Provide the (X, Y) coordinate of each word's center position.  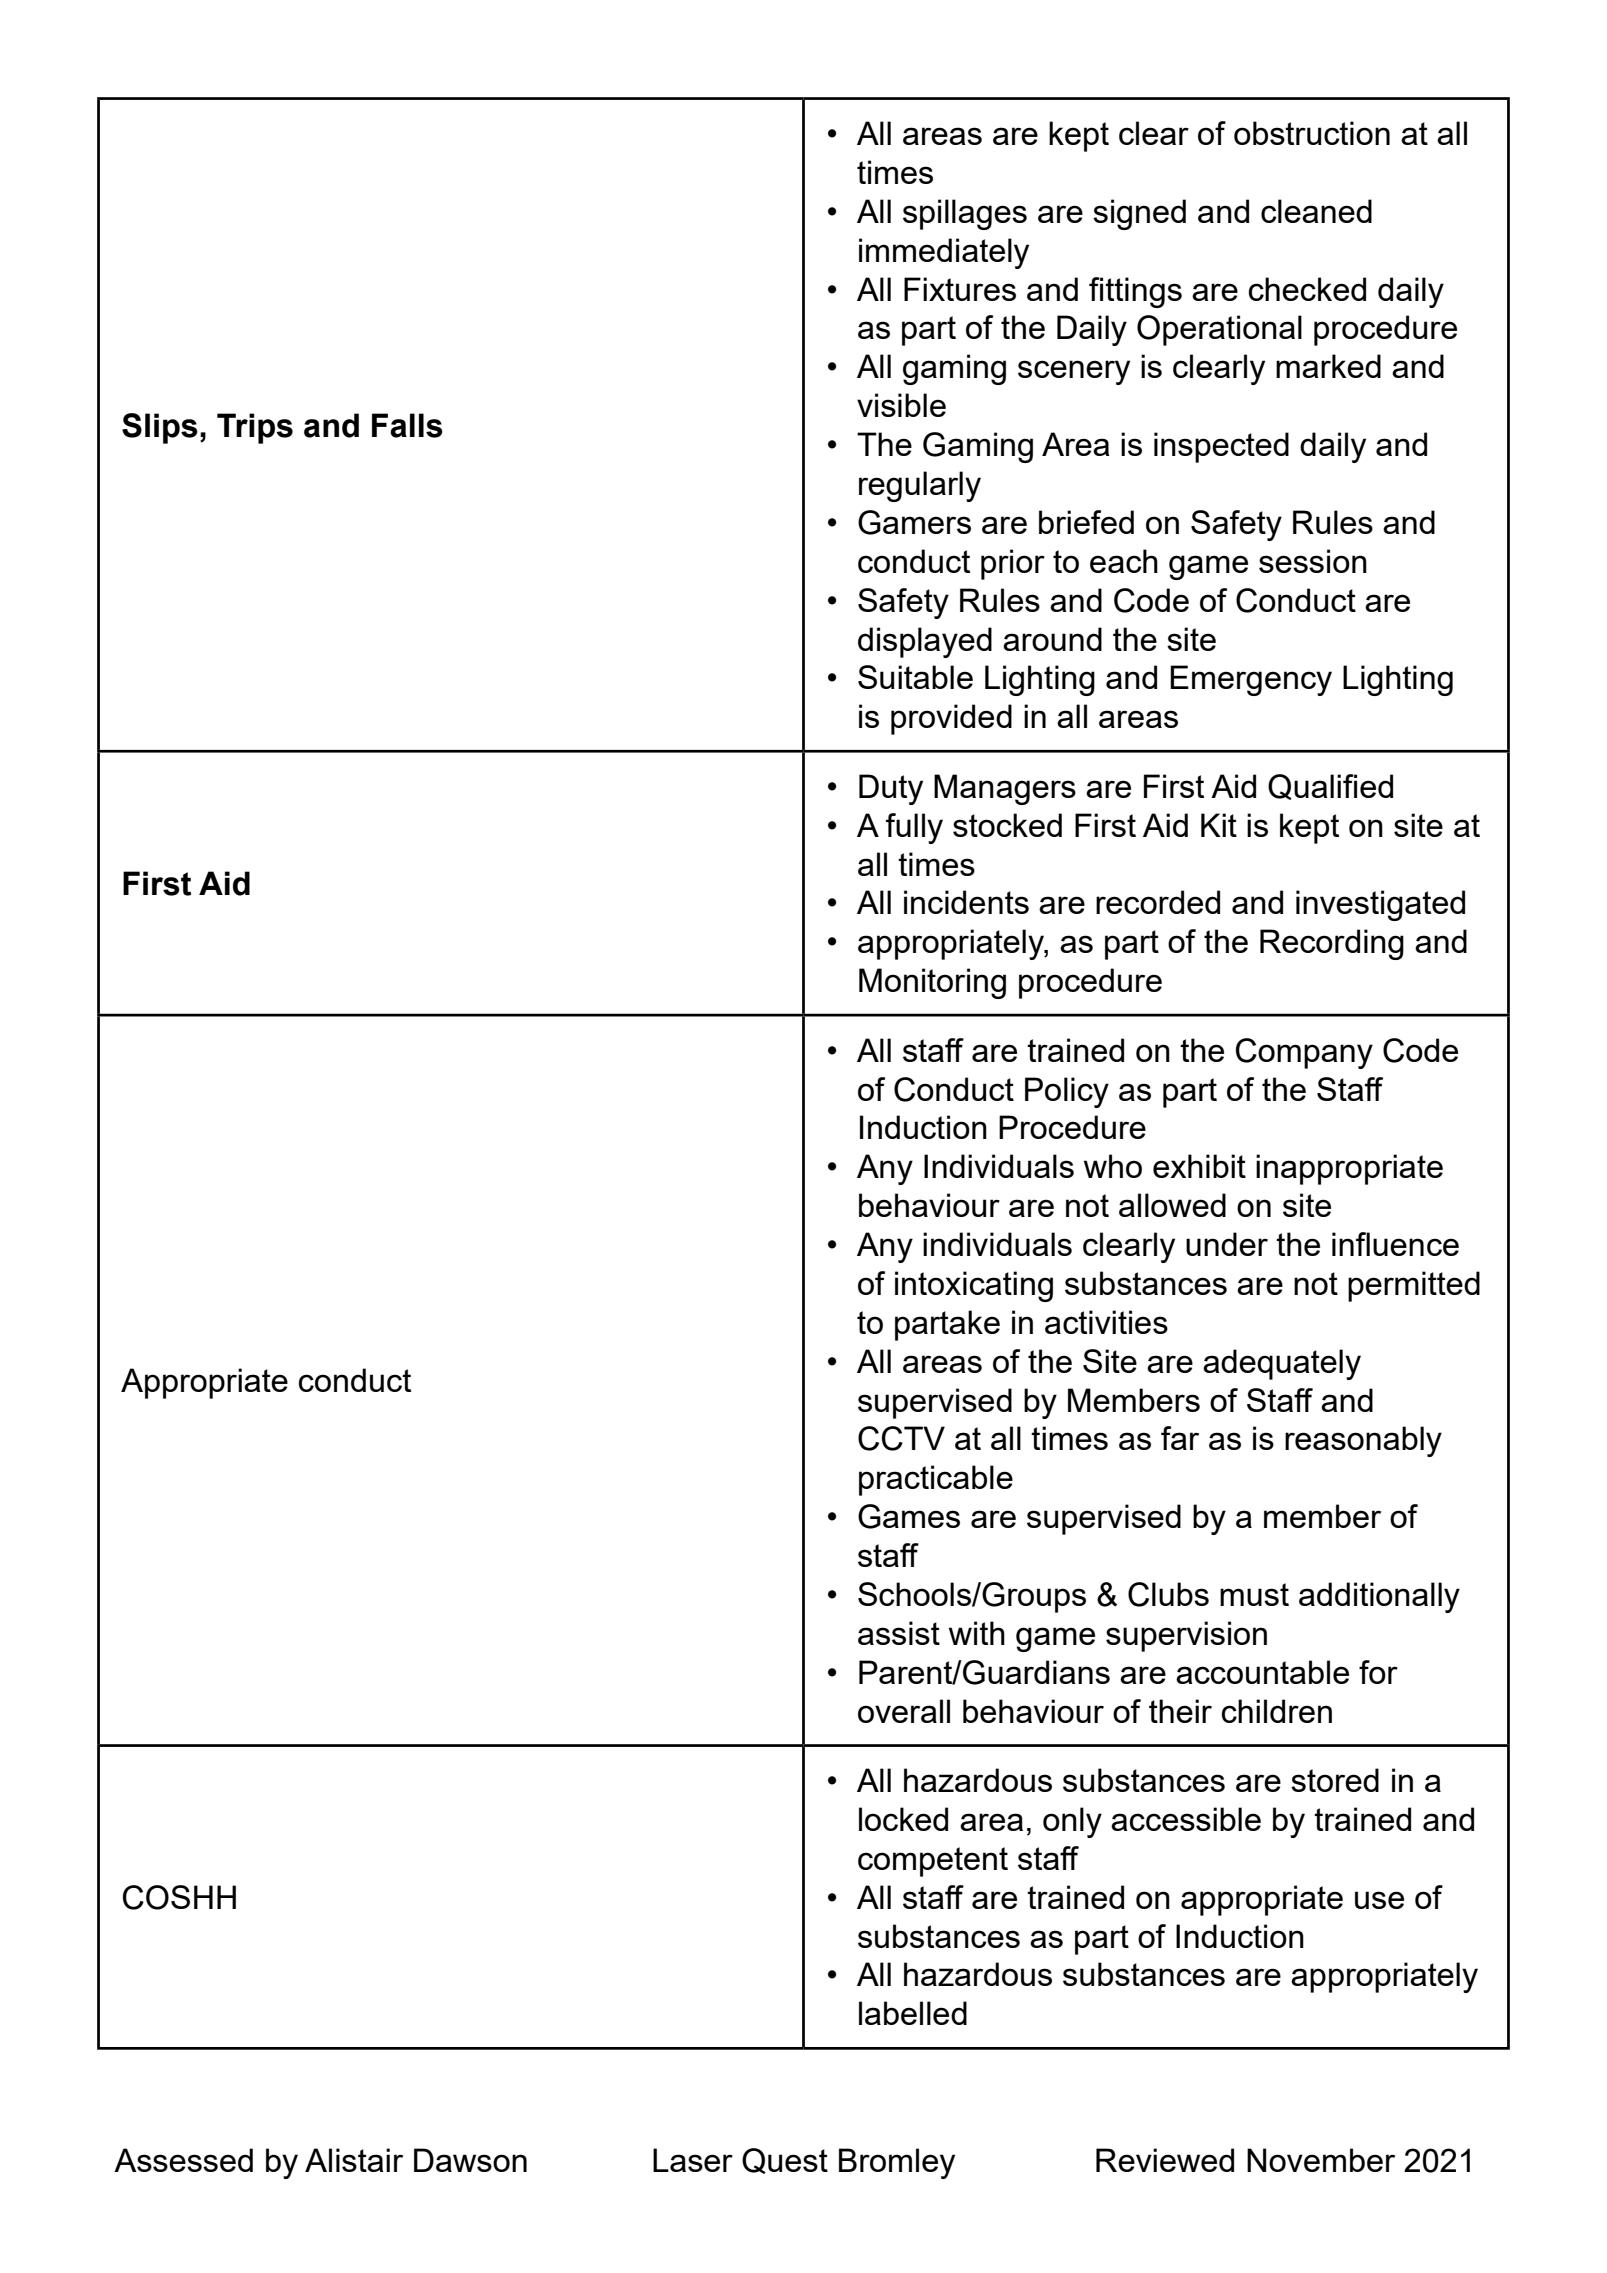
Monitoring (932, 983)
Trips (255, 428)
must (1254, 1594)
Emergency (1251, 680)
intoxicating (974, 1286)
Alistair (354, 2160)
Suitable (915, 677)
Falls (407, 425)
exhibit (1199, 1166)
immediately (944, 253)
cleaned (1316, 211)
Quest (785, 2161)
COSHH (179, 1897)
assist (899, 1633)
